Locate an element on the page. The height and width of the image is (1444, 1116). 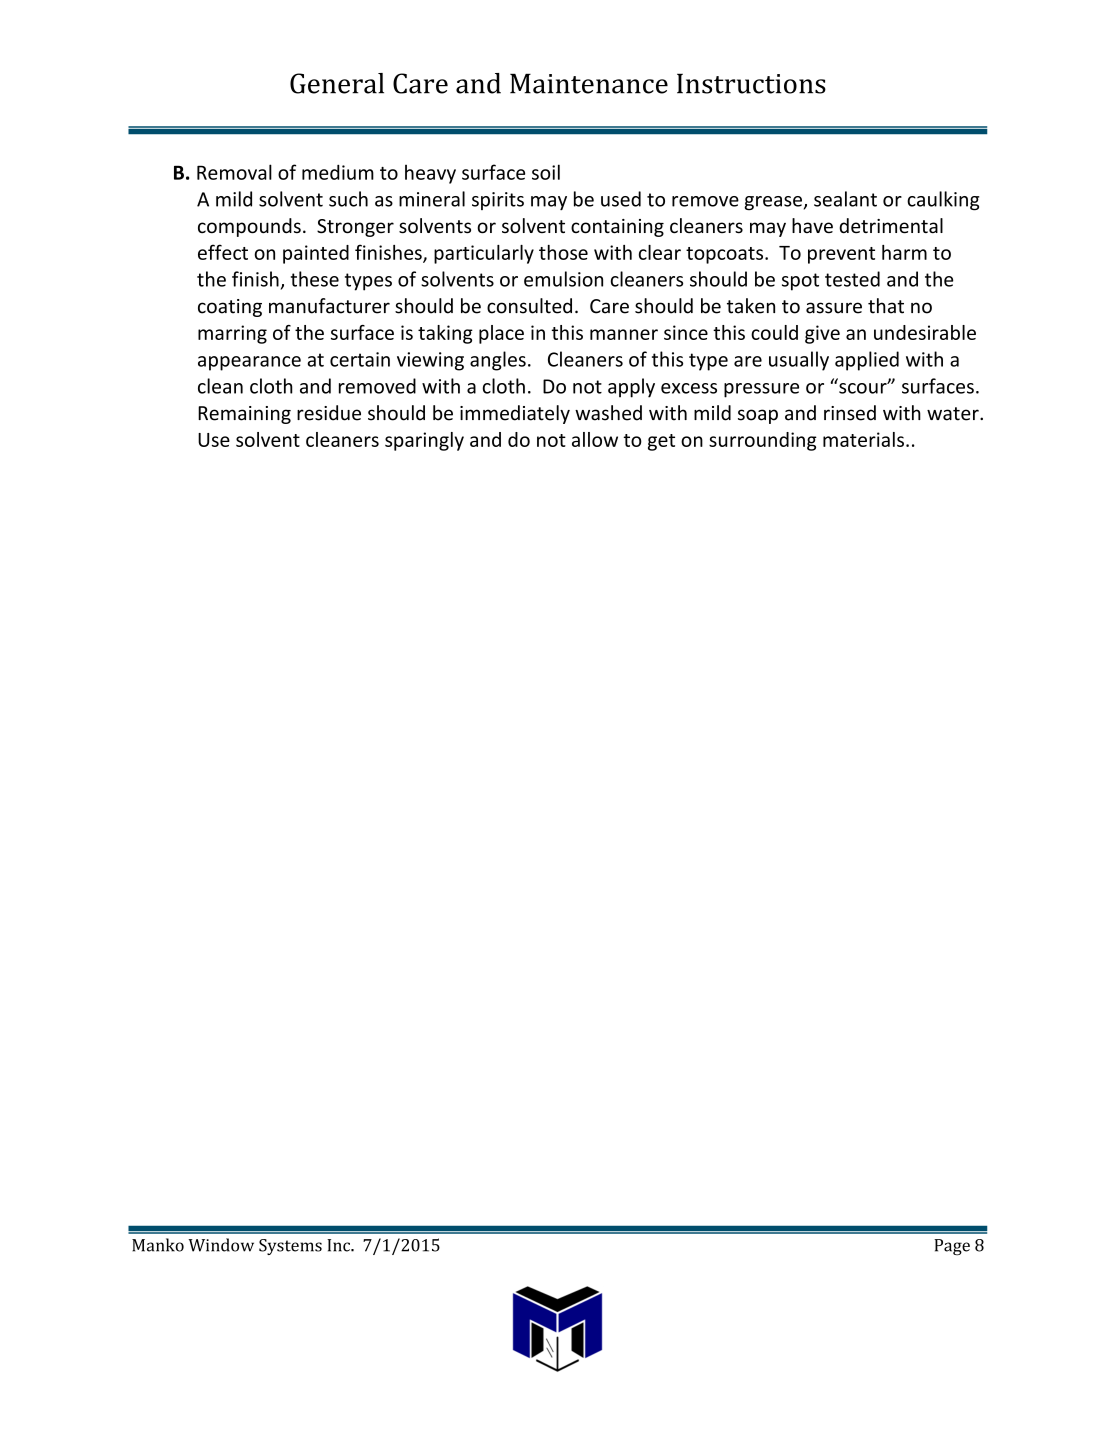
sealant is located at coordinates (845, 199).
